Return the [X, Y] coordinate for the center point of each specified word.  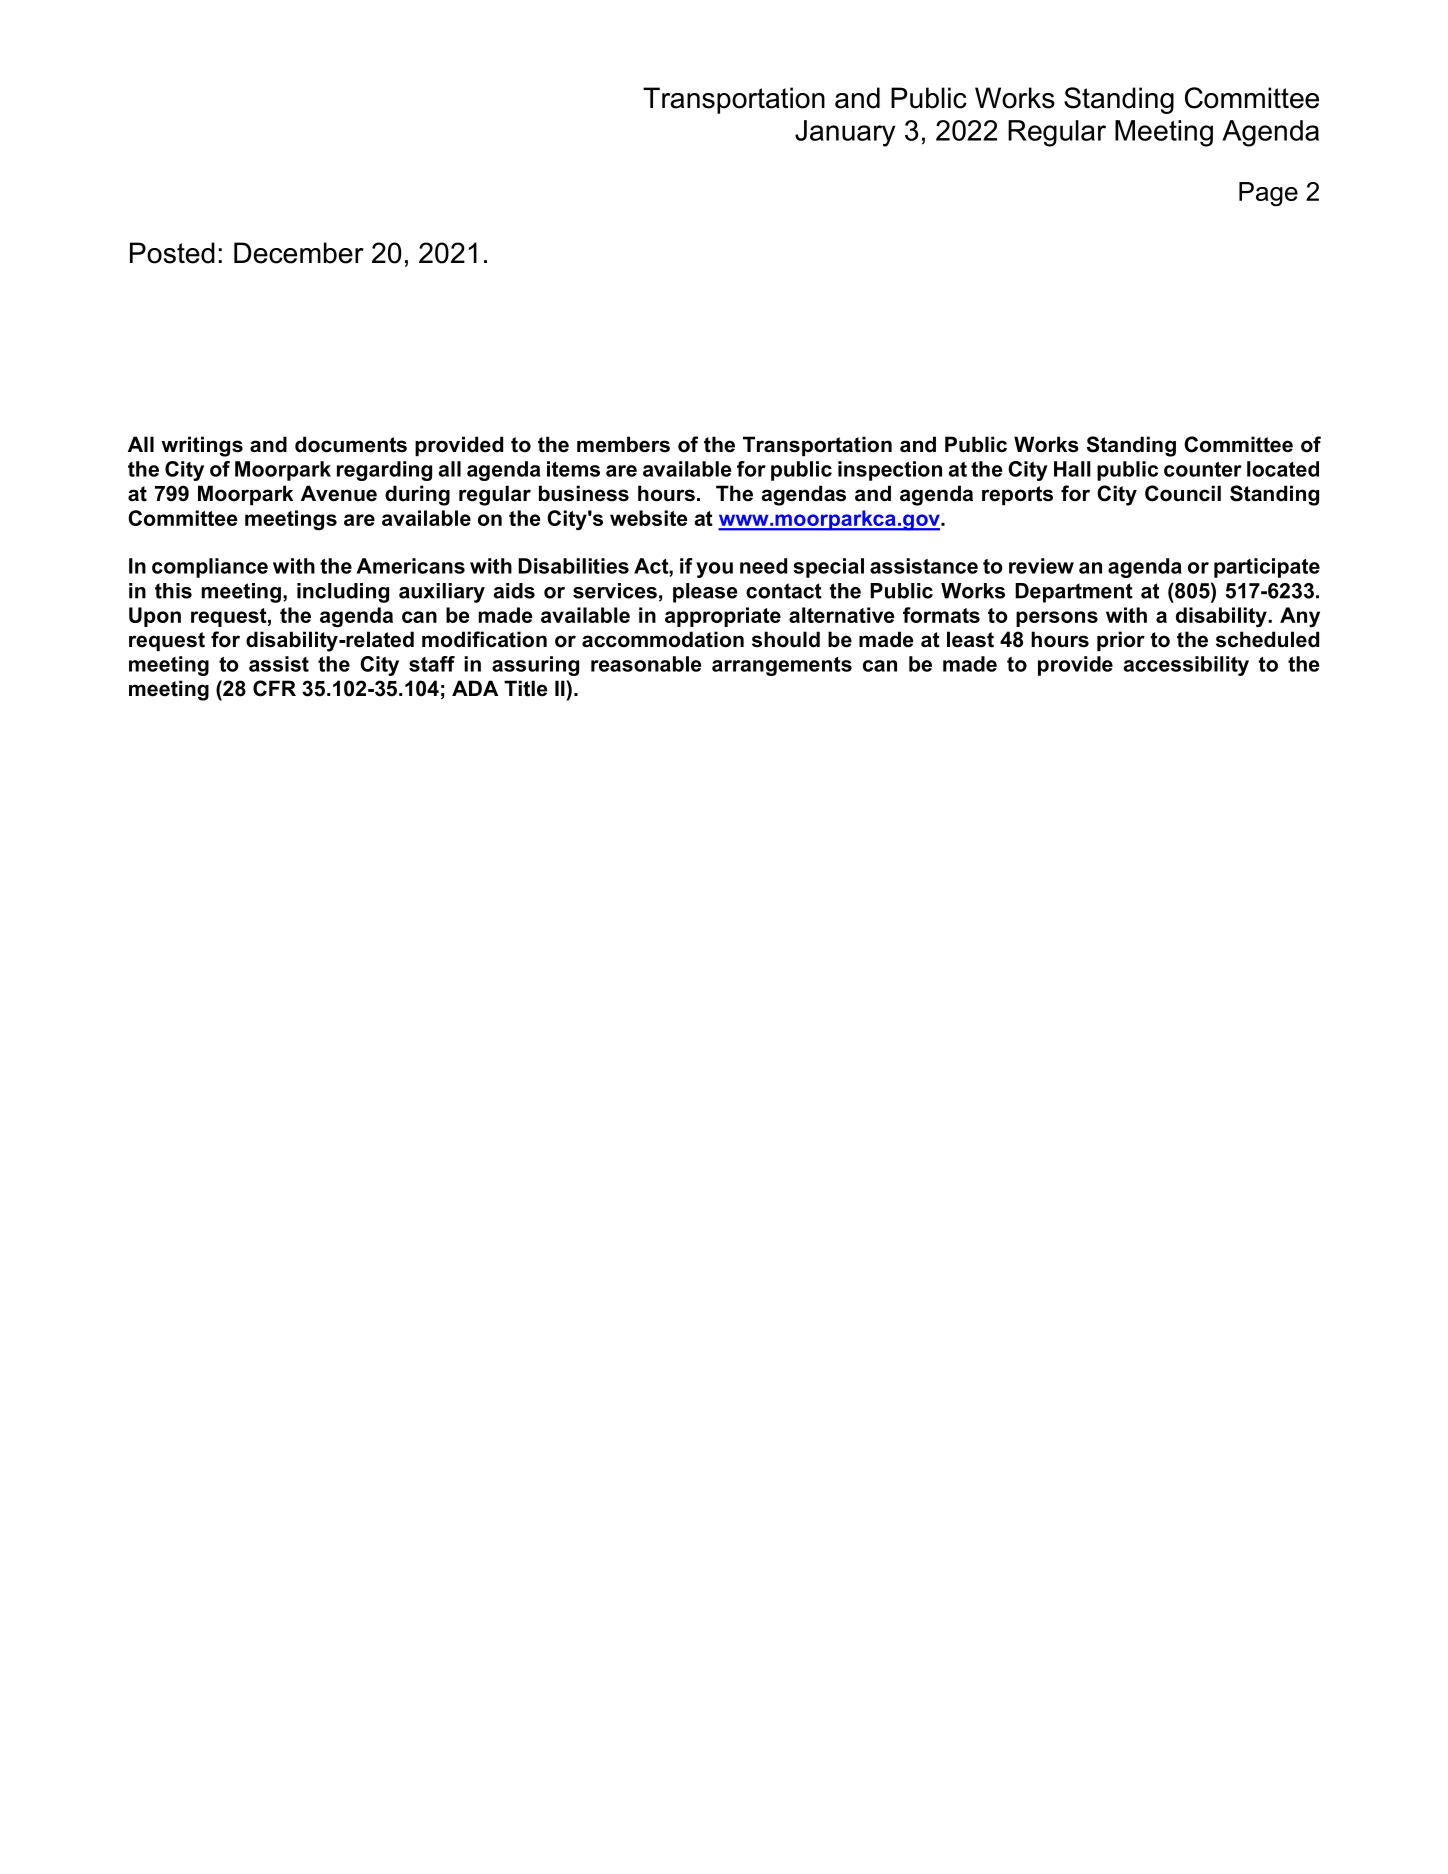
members [623, 444]
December [299, 253]
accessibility [1186, 666]
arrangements [782, 666]
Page [1268, 194]
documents [351, 444]
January [845, 133]
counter [1203, 469]
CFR [274, 688]
